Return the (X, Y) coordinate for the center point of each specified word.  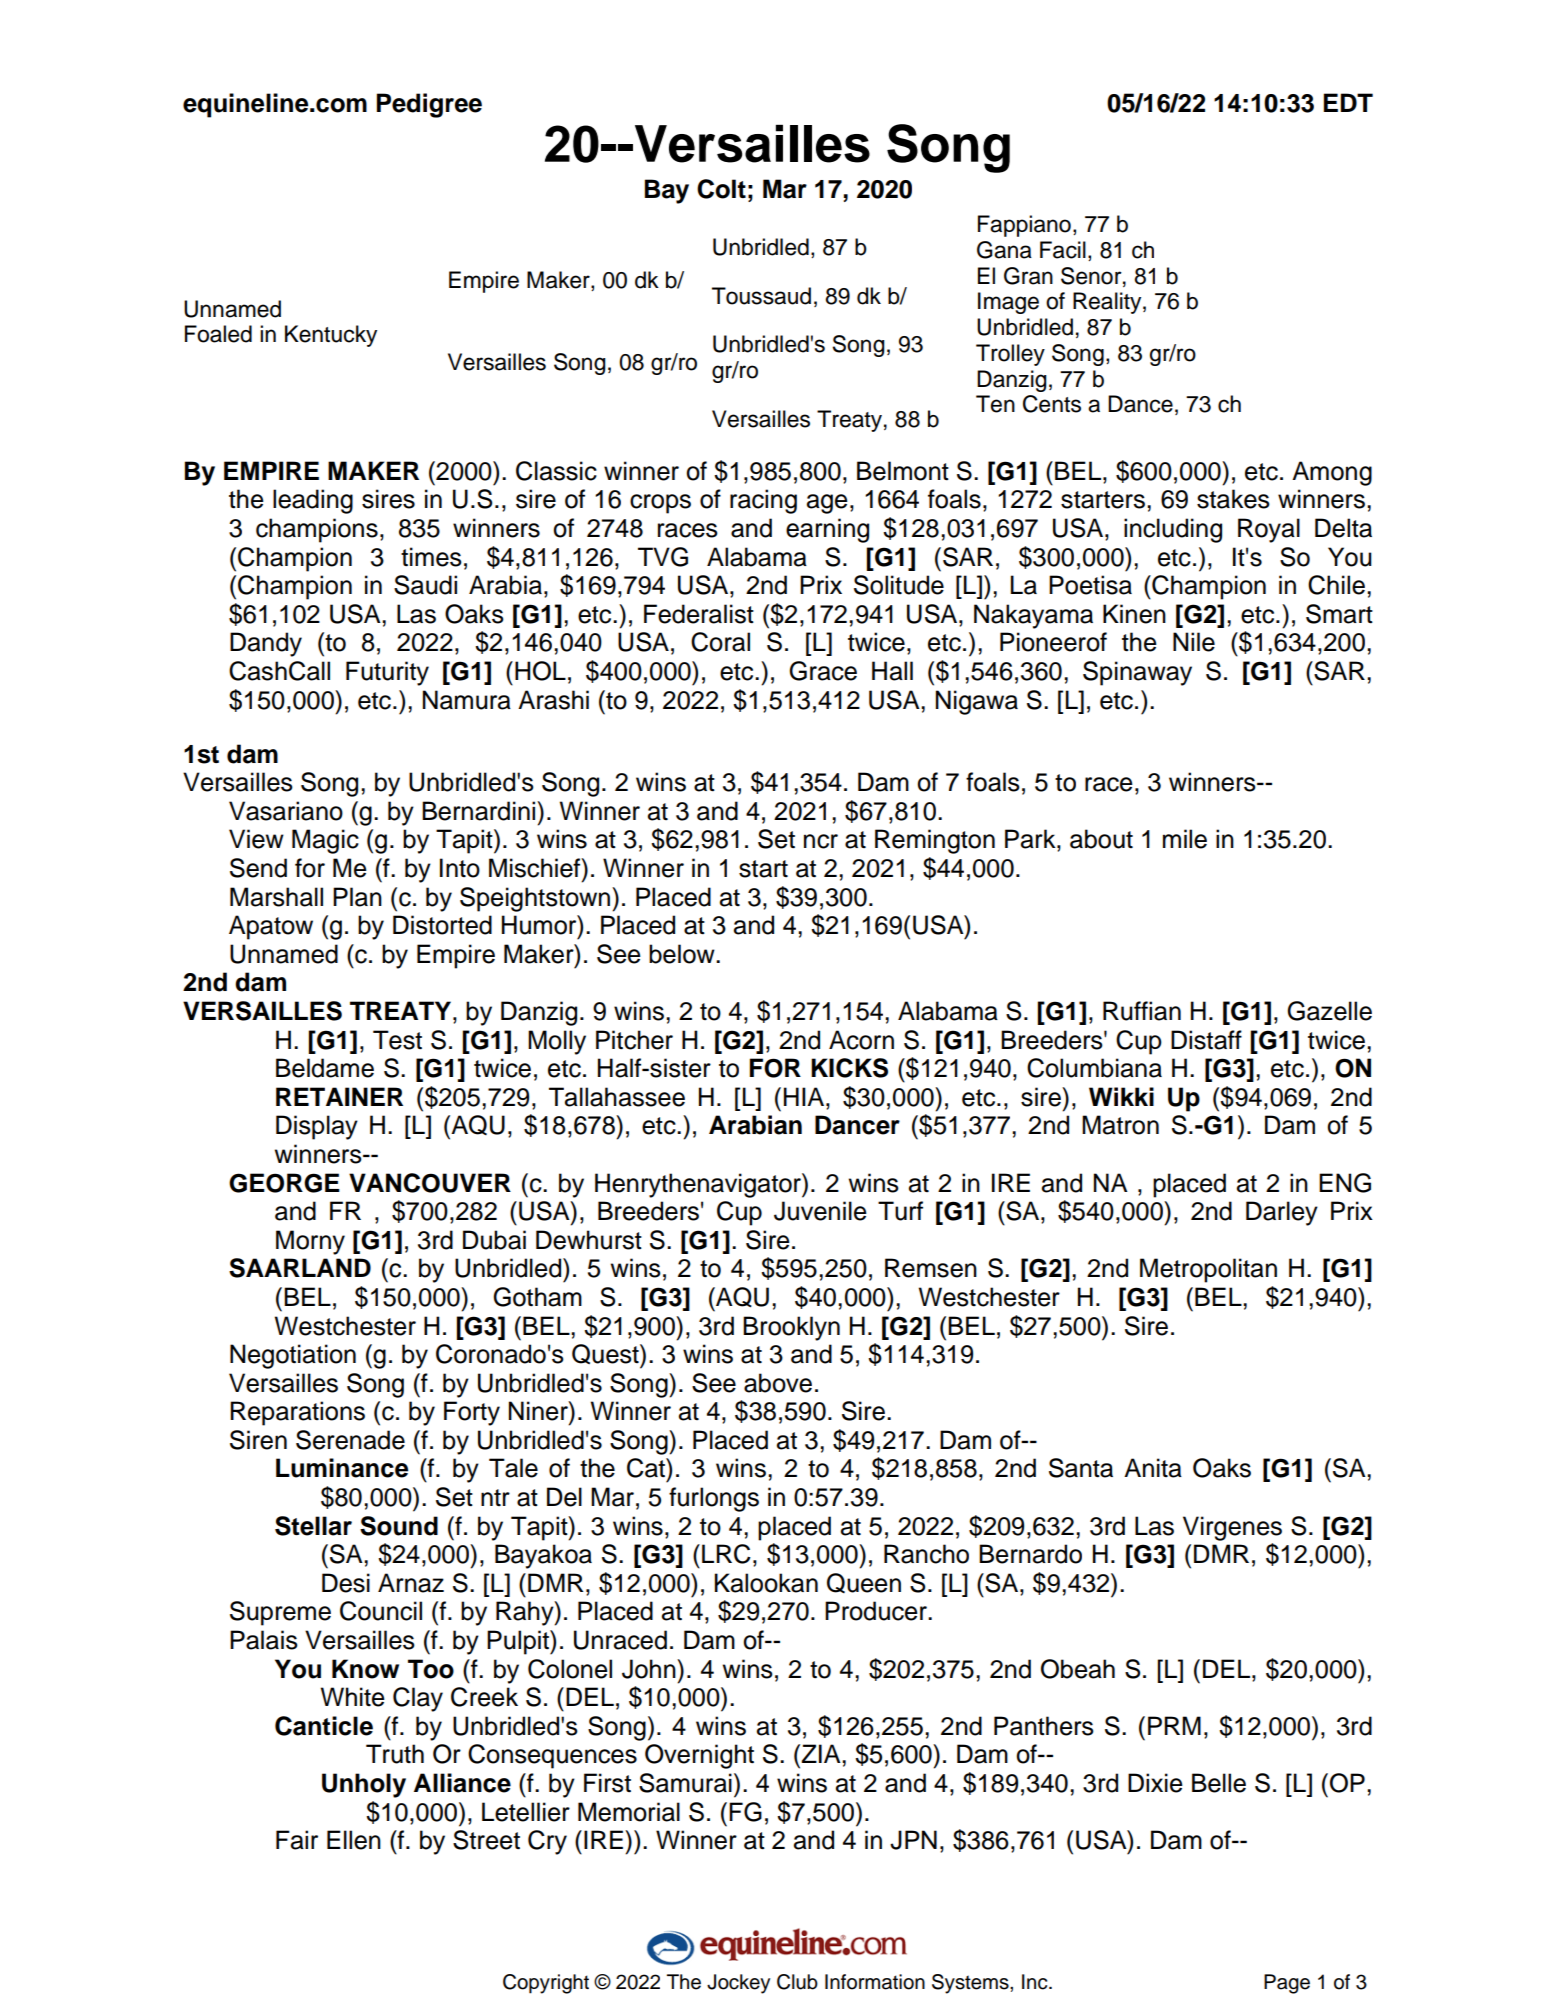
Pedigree (429, 105)
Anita (1153, 1468)
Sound (399, 1526)
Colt (721, 189)
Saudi (425, 585)
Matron (1120, 1125)
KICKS (849, 1068)
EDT (1348, 102)
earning (827, 530)
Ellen (354, 1840)
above (778, 1383)
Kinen (1134, 614)
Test (397, 1040)
